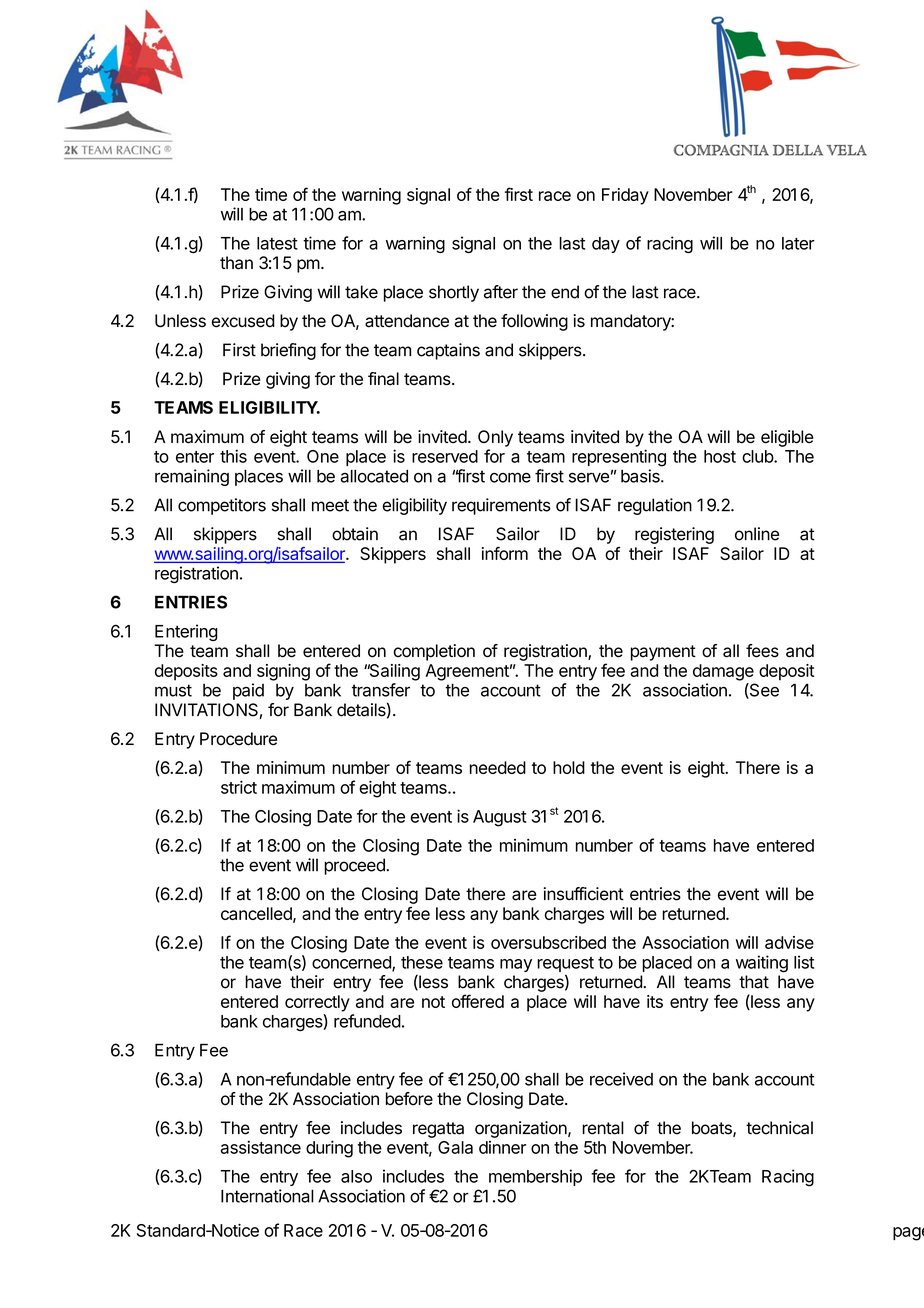 This screenshot has width=924, height=1308. What do you see at coordinates (757, 534) in the screenshot?
I see `online` at bounding box center [757, 534].
